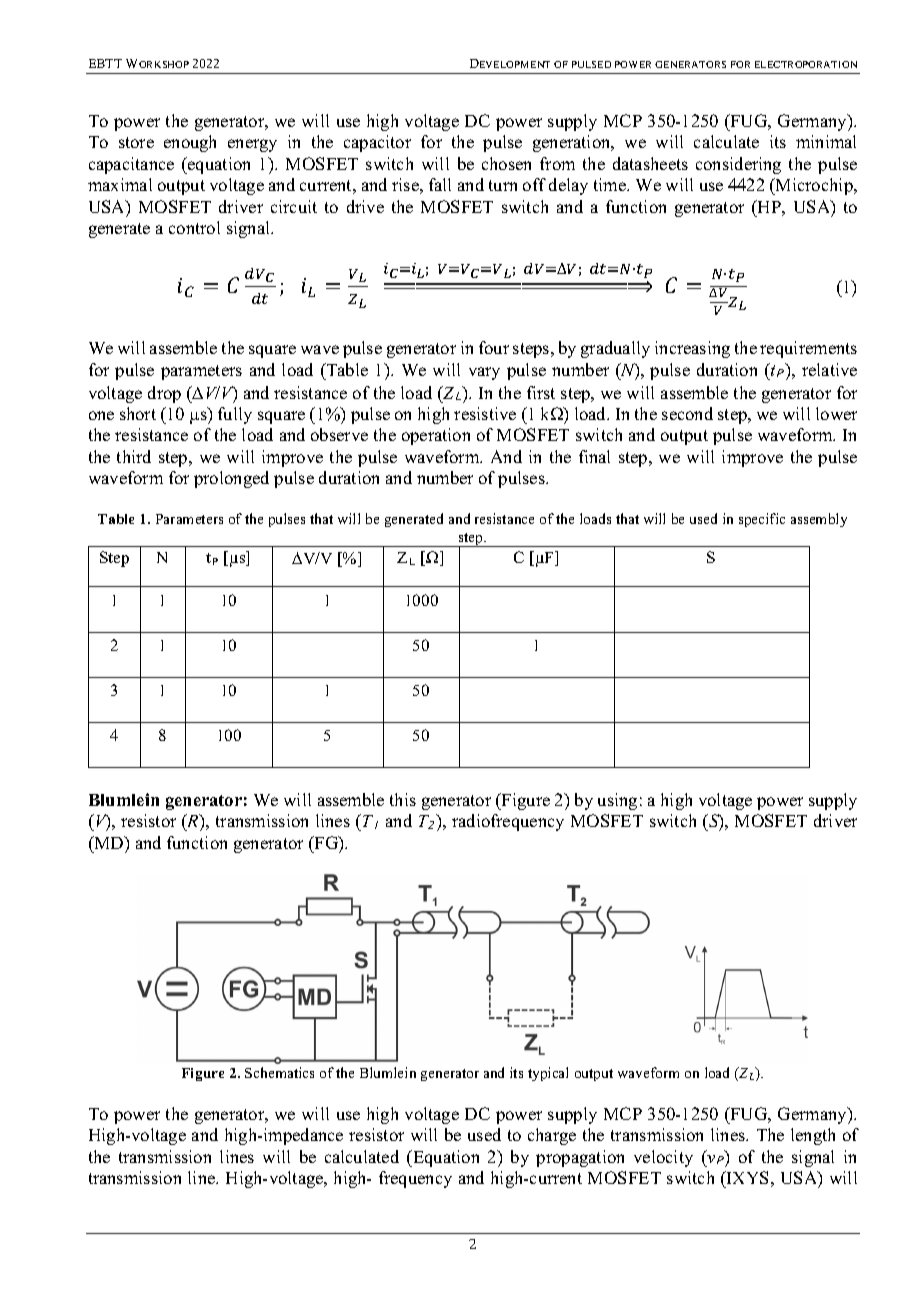 Image resolution: width=924 pixels, height=1308 pixels. What do you see at coordinates (548, 1074) in the document?
I see `typical` at bounding box center [548, 1074].
